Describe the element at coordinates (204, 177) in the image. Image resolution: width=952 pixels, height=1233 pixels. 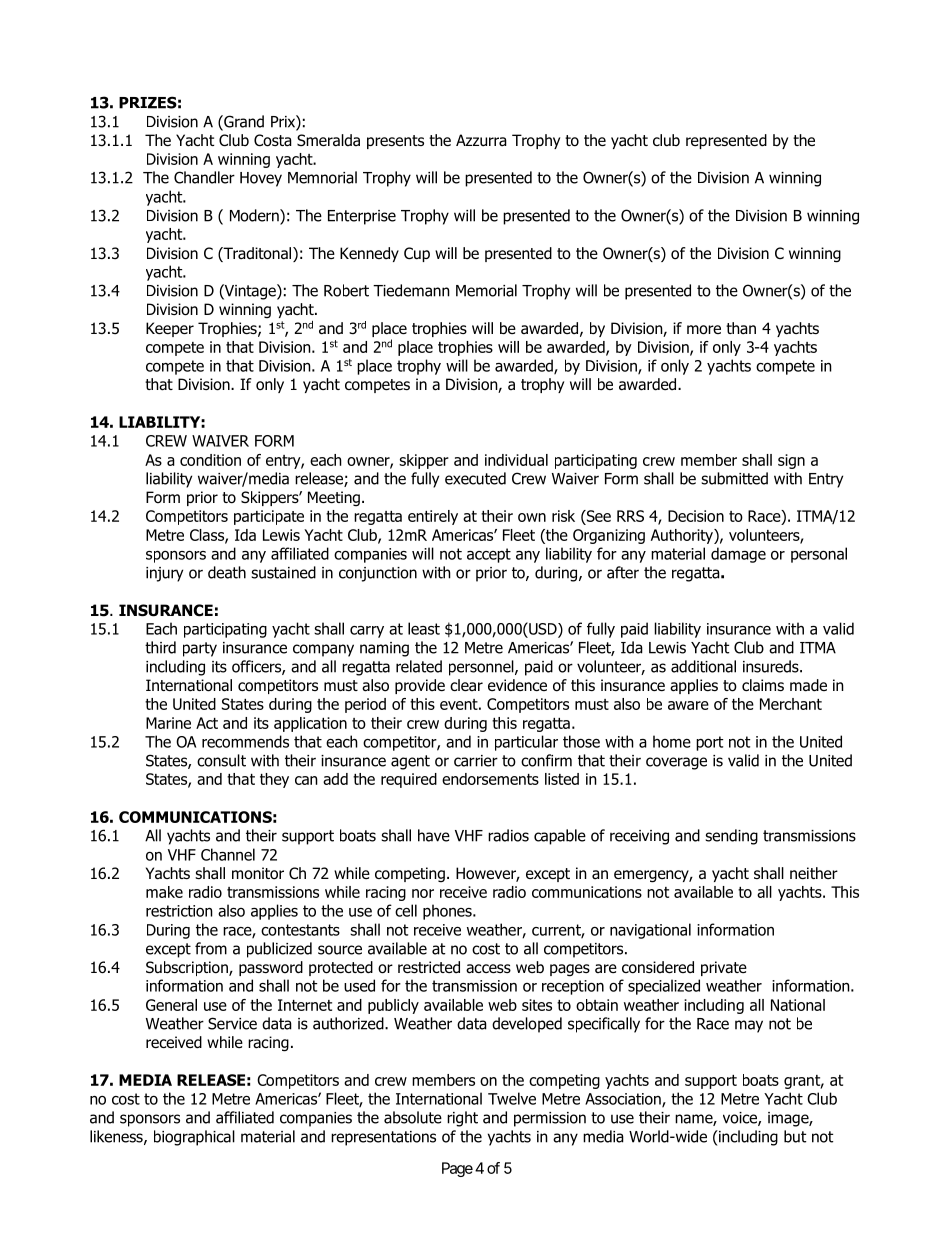
I see `Chandler` at that location.
